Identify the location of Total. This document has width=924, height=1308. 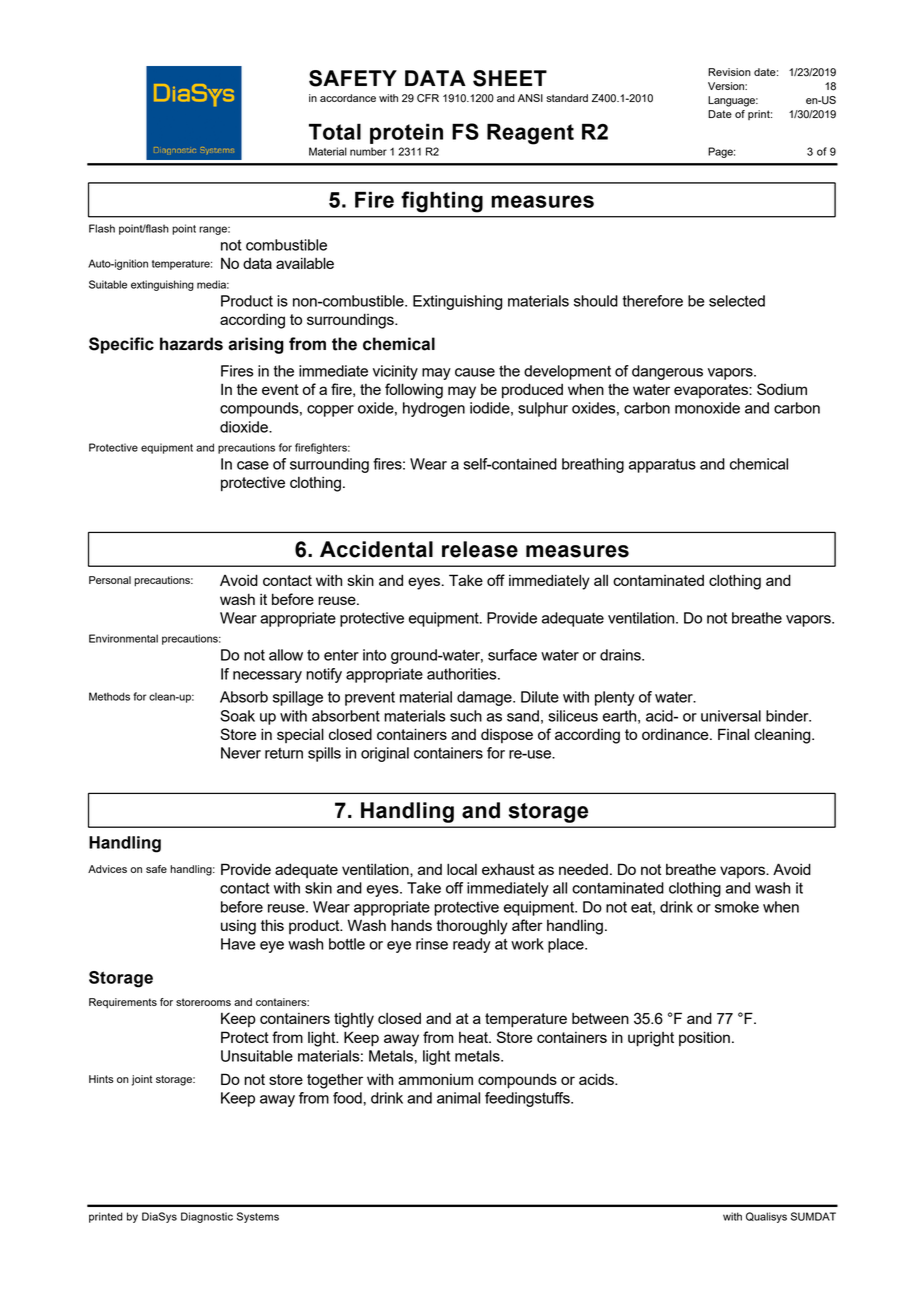
(335, 131).
